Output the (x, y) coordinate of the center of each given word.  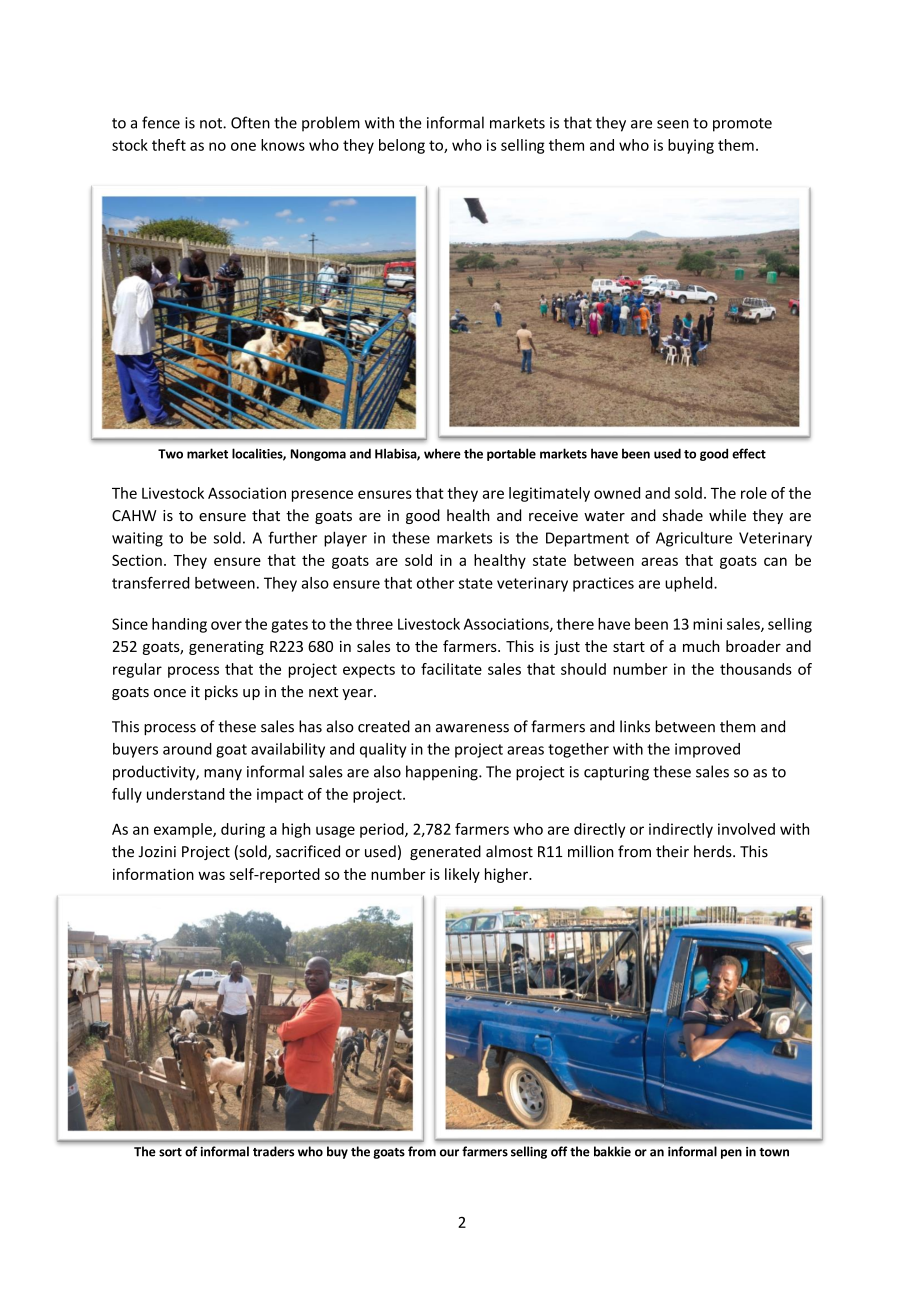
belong (402, 146)
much (701, 646)
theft (169, 145)
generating (226, 648)
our (449, 1153)
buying (691, 146)
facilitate (451, 669)
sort (170, 1152)
